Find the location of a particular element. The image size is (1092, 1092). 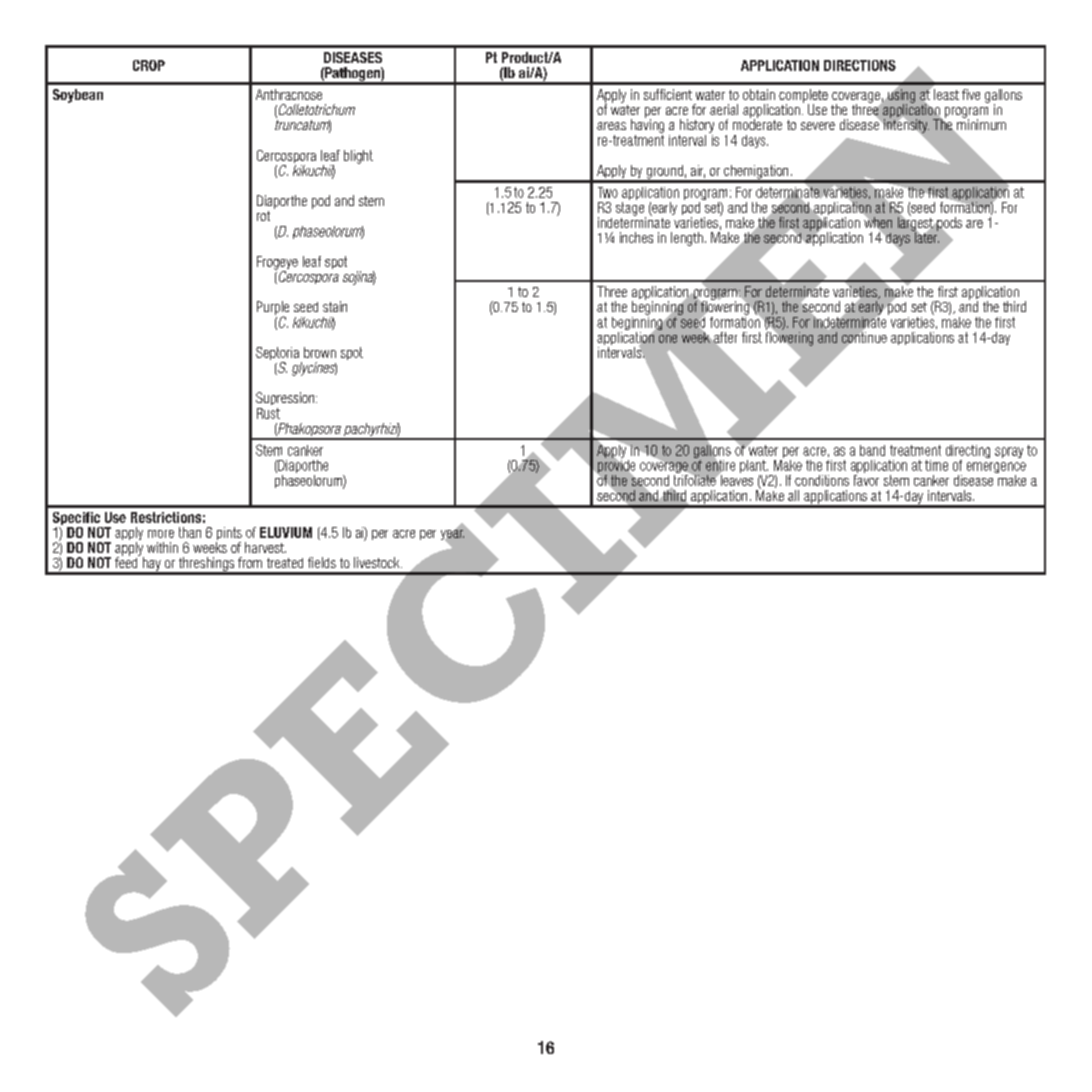

brown is located at coordinates (320, 352).
